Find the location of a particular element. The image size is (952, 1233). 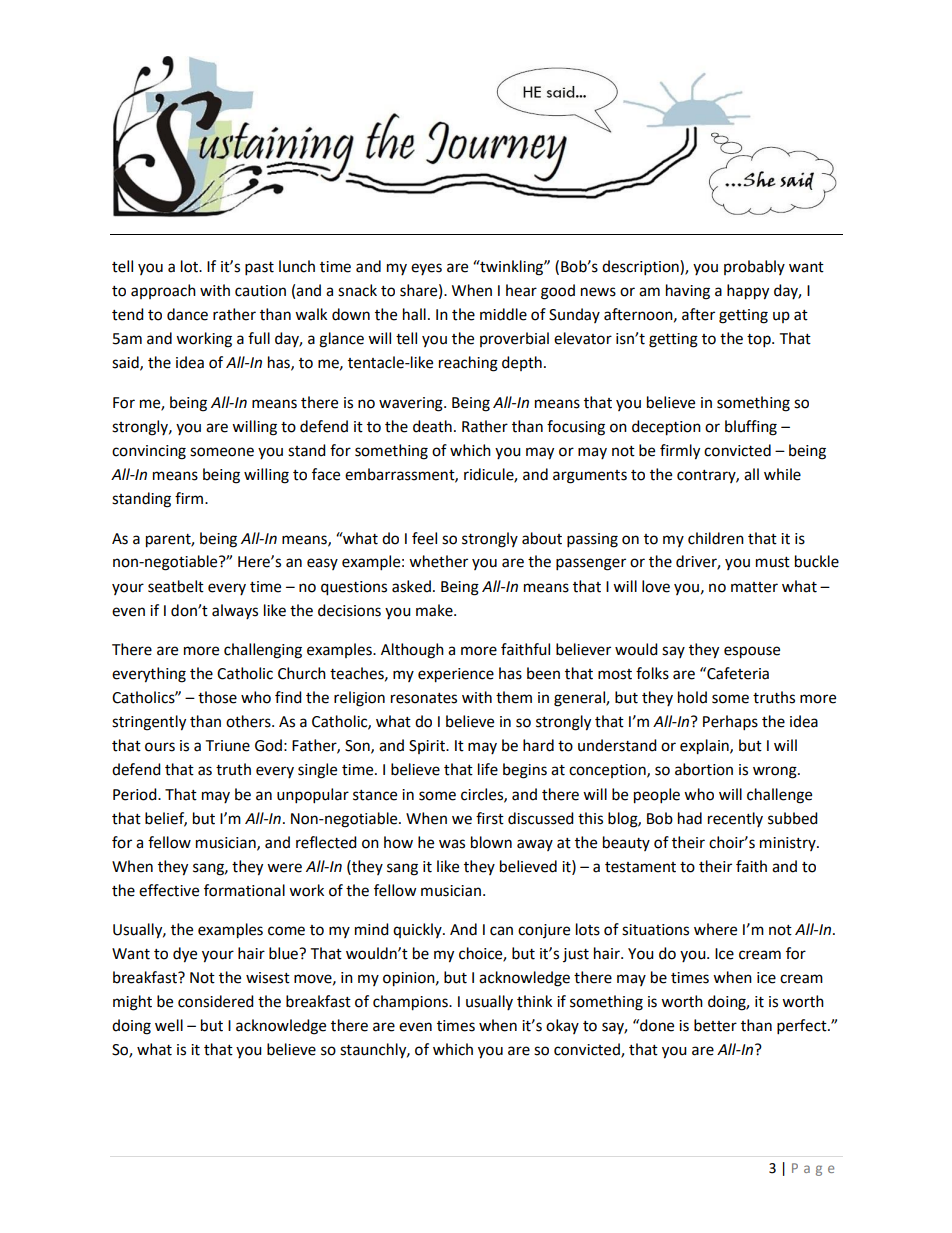

better is located at coordinates (715, 1025).
